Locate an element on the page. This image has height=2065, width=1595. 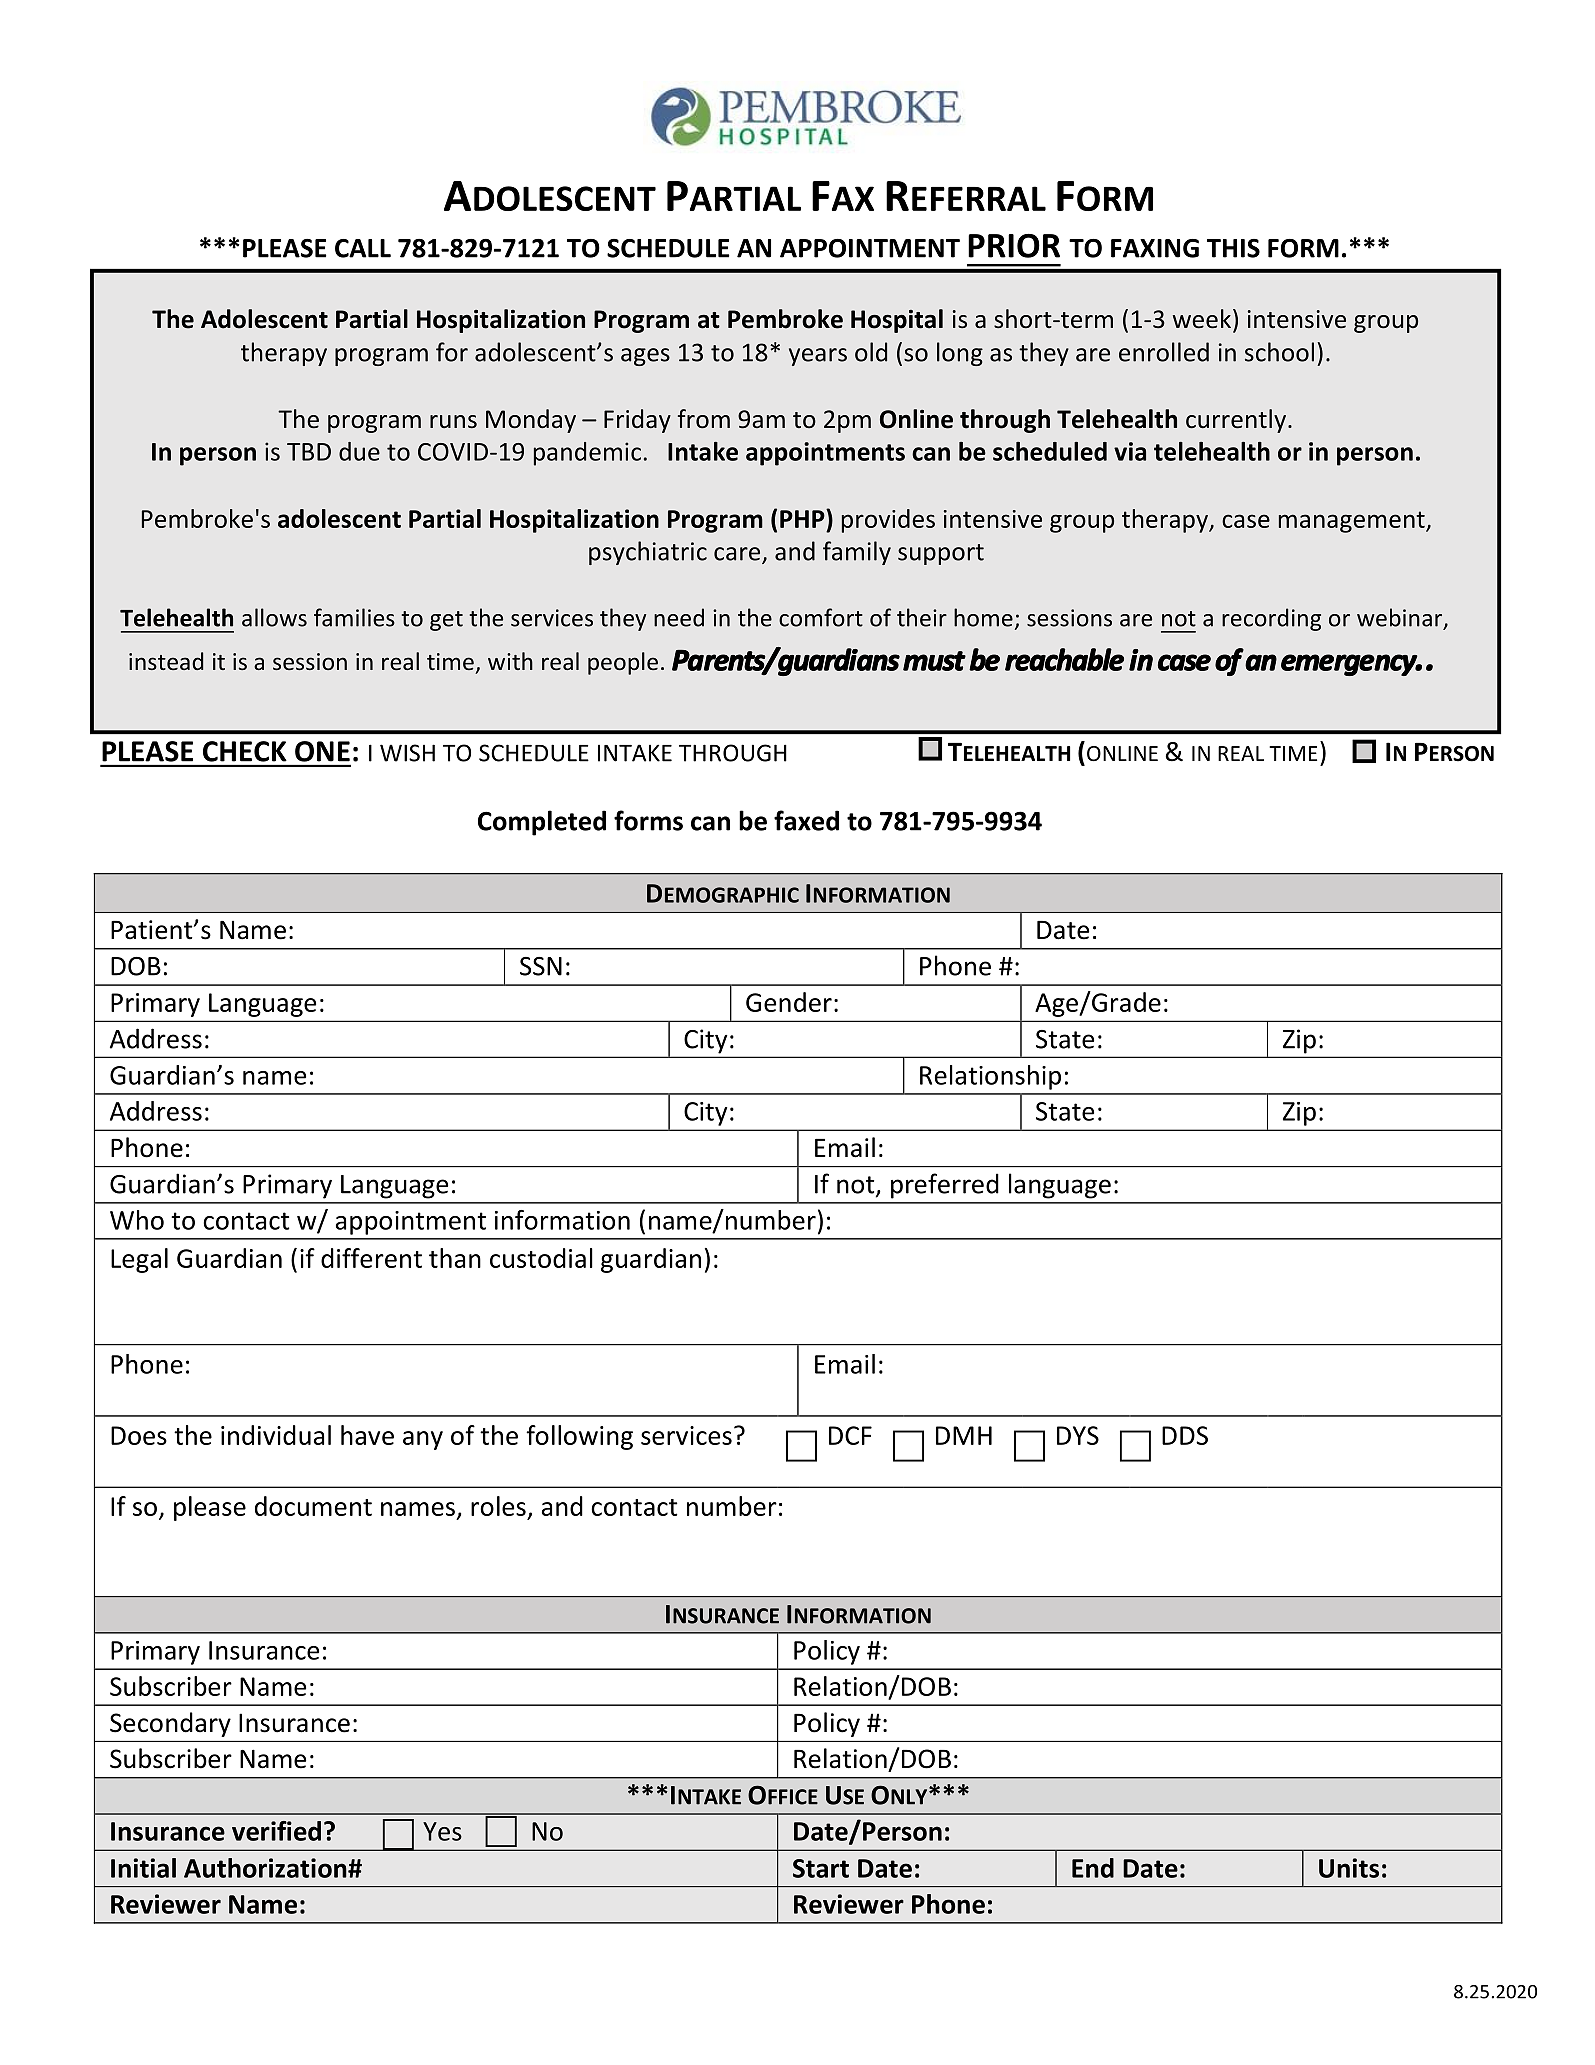
verified is located at coordinates (276, 1831).
